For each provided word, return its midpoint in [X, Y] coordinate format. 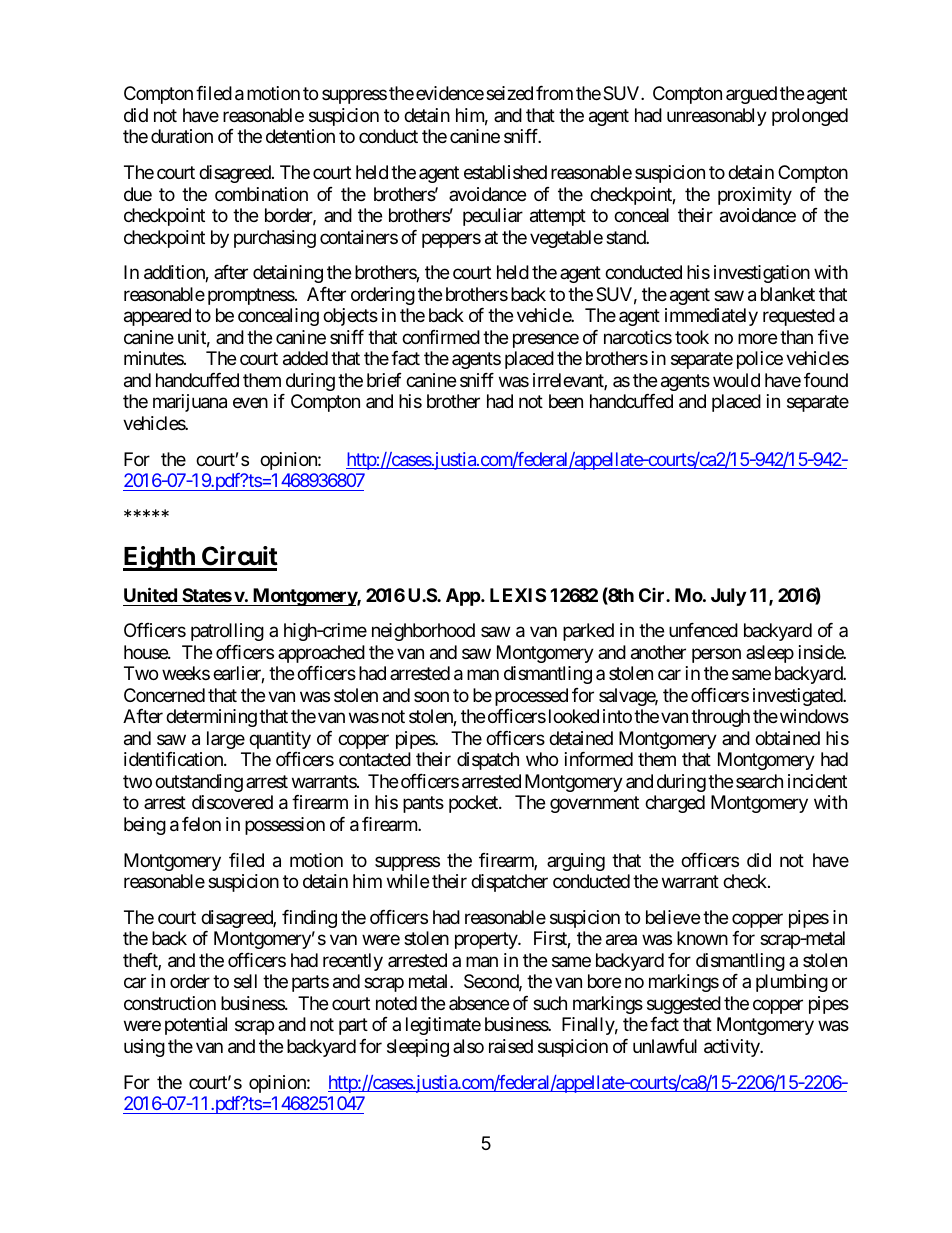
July [728, 597]
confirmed [441, 337]
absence [479, 1003]
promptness [251, 296]
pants [423, 805]
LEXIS [518, 595]
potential [196, 1026]
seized [509, 93]
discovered [232, 802]
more [757, 338]
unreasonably [717, 117]
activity [733, 1048]
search [759, 781]
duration [182, 136]
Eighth [160, 558]
